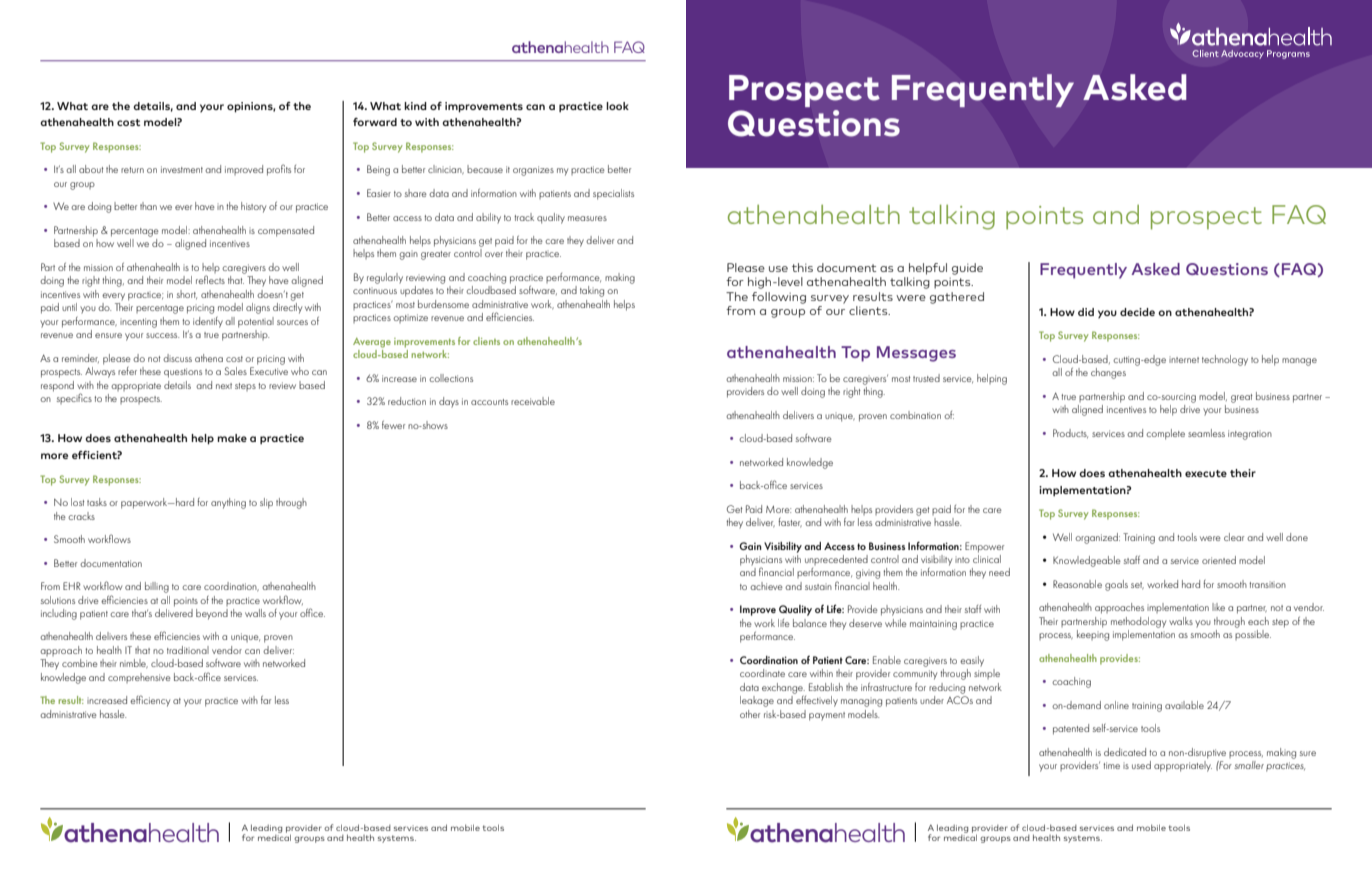 The width and height of the screenshot is (1372, 887). What do you see at coordinates (592, 291) in the screenshot?
I see `taking` at bounding box center [592, 291].
